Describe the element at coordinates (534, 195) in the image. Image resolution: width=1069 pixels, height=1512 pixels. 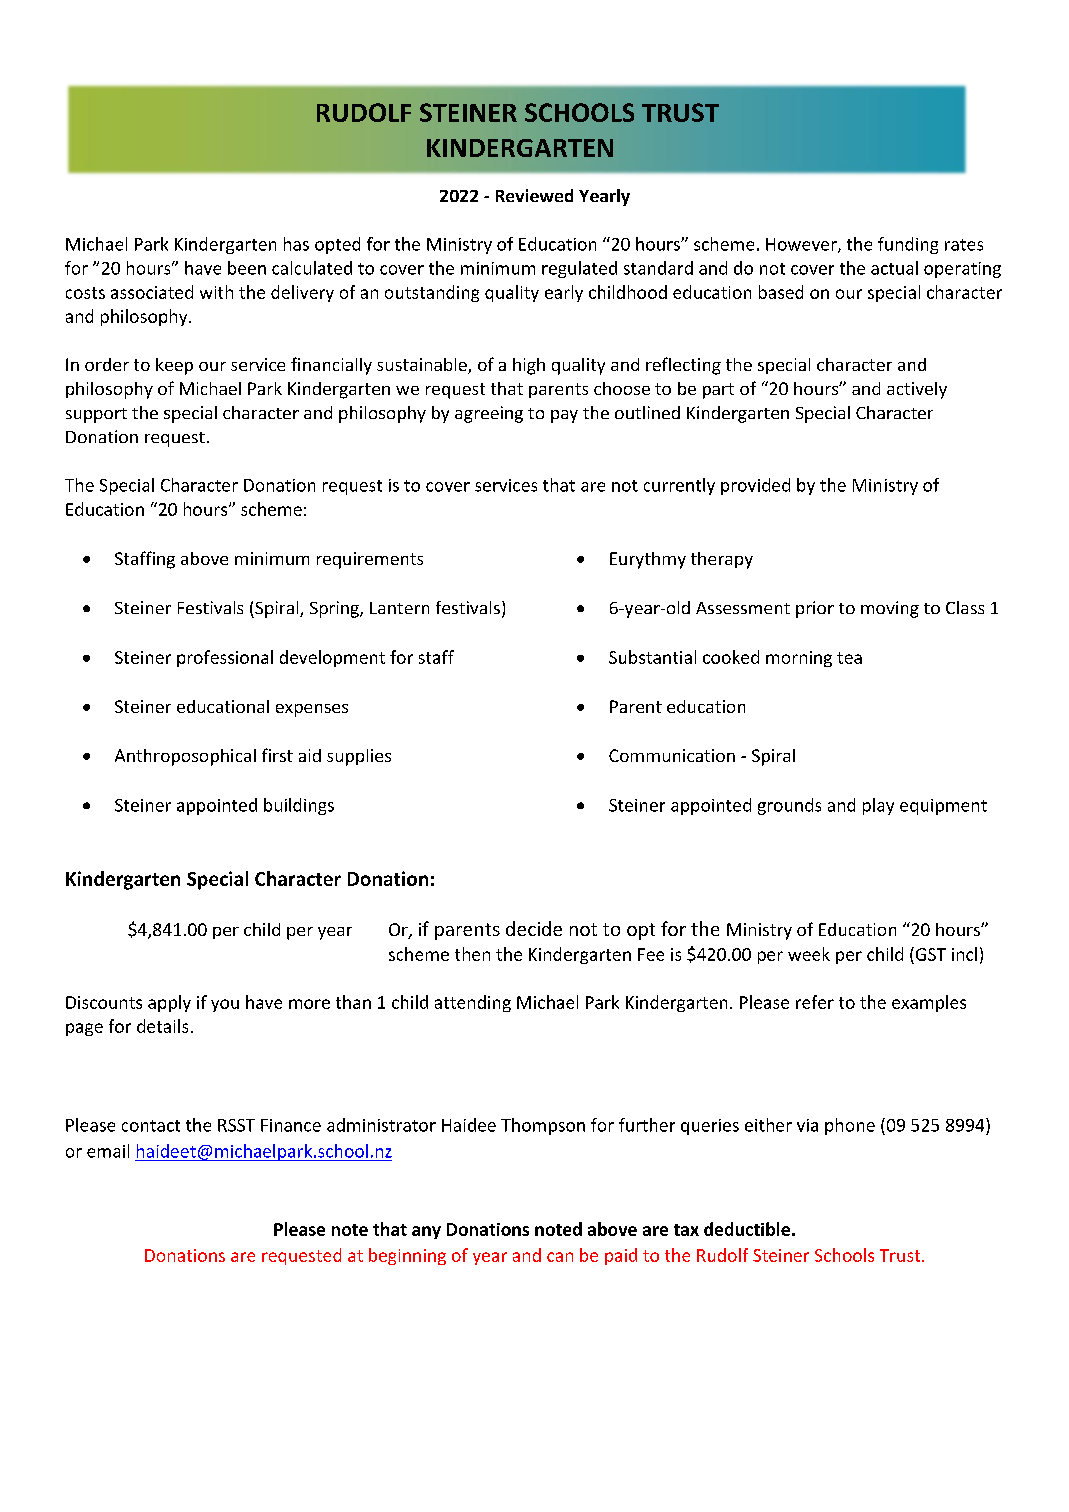
I see `Reviewed` at that location.
